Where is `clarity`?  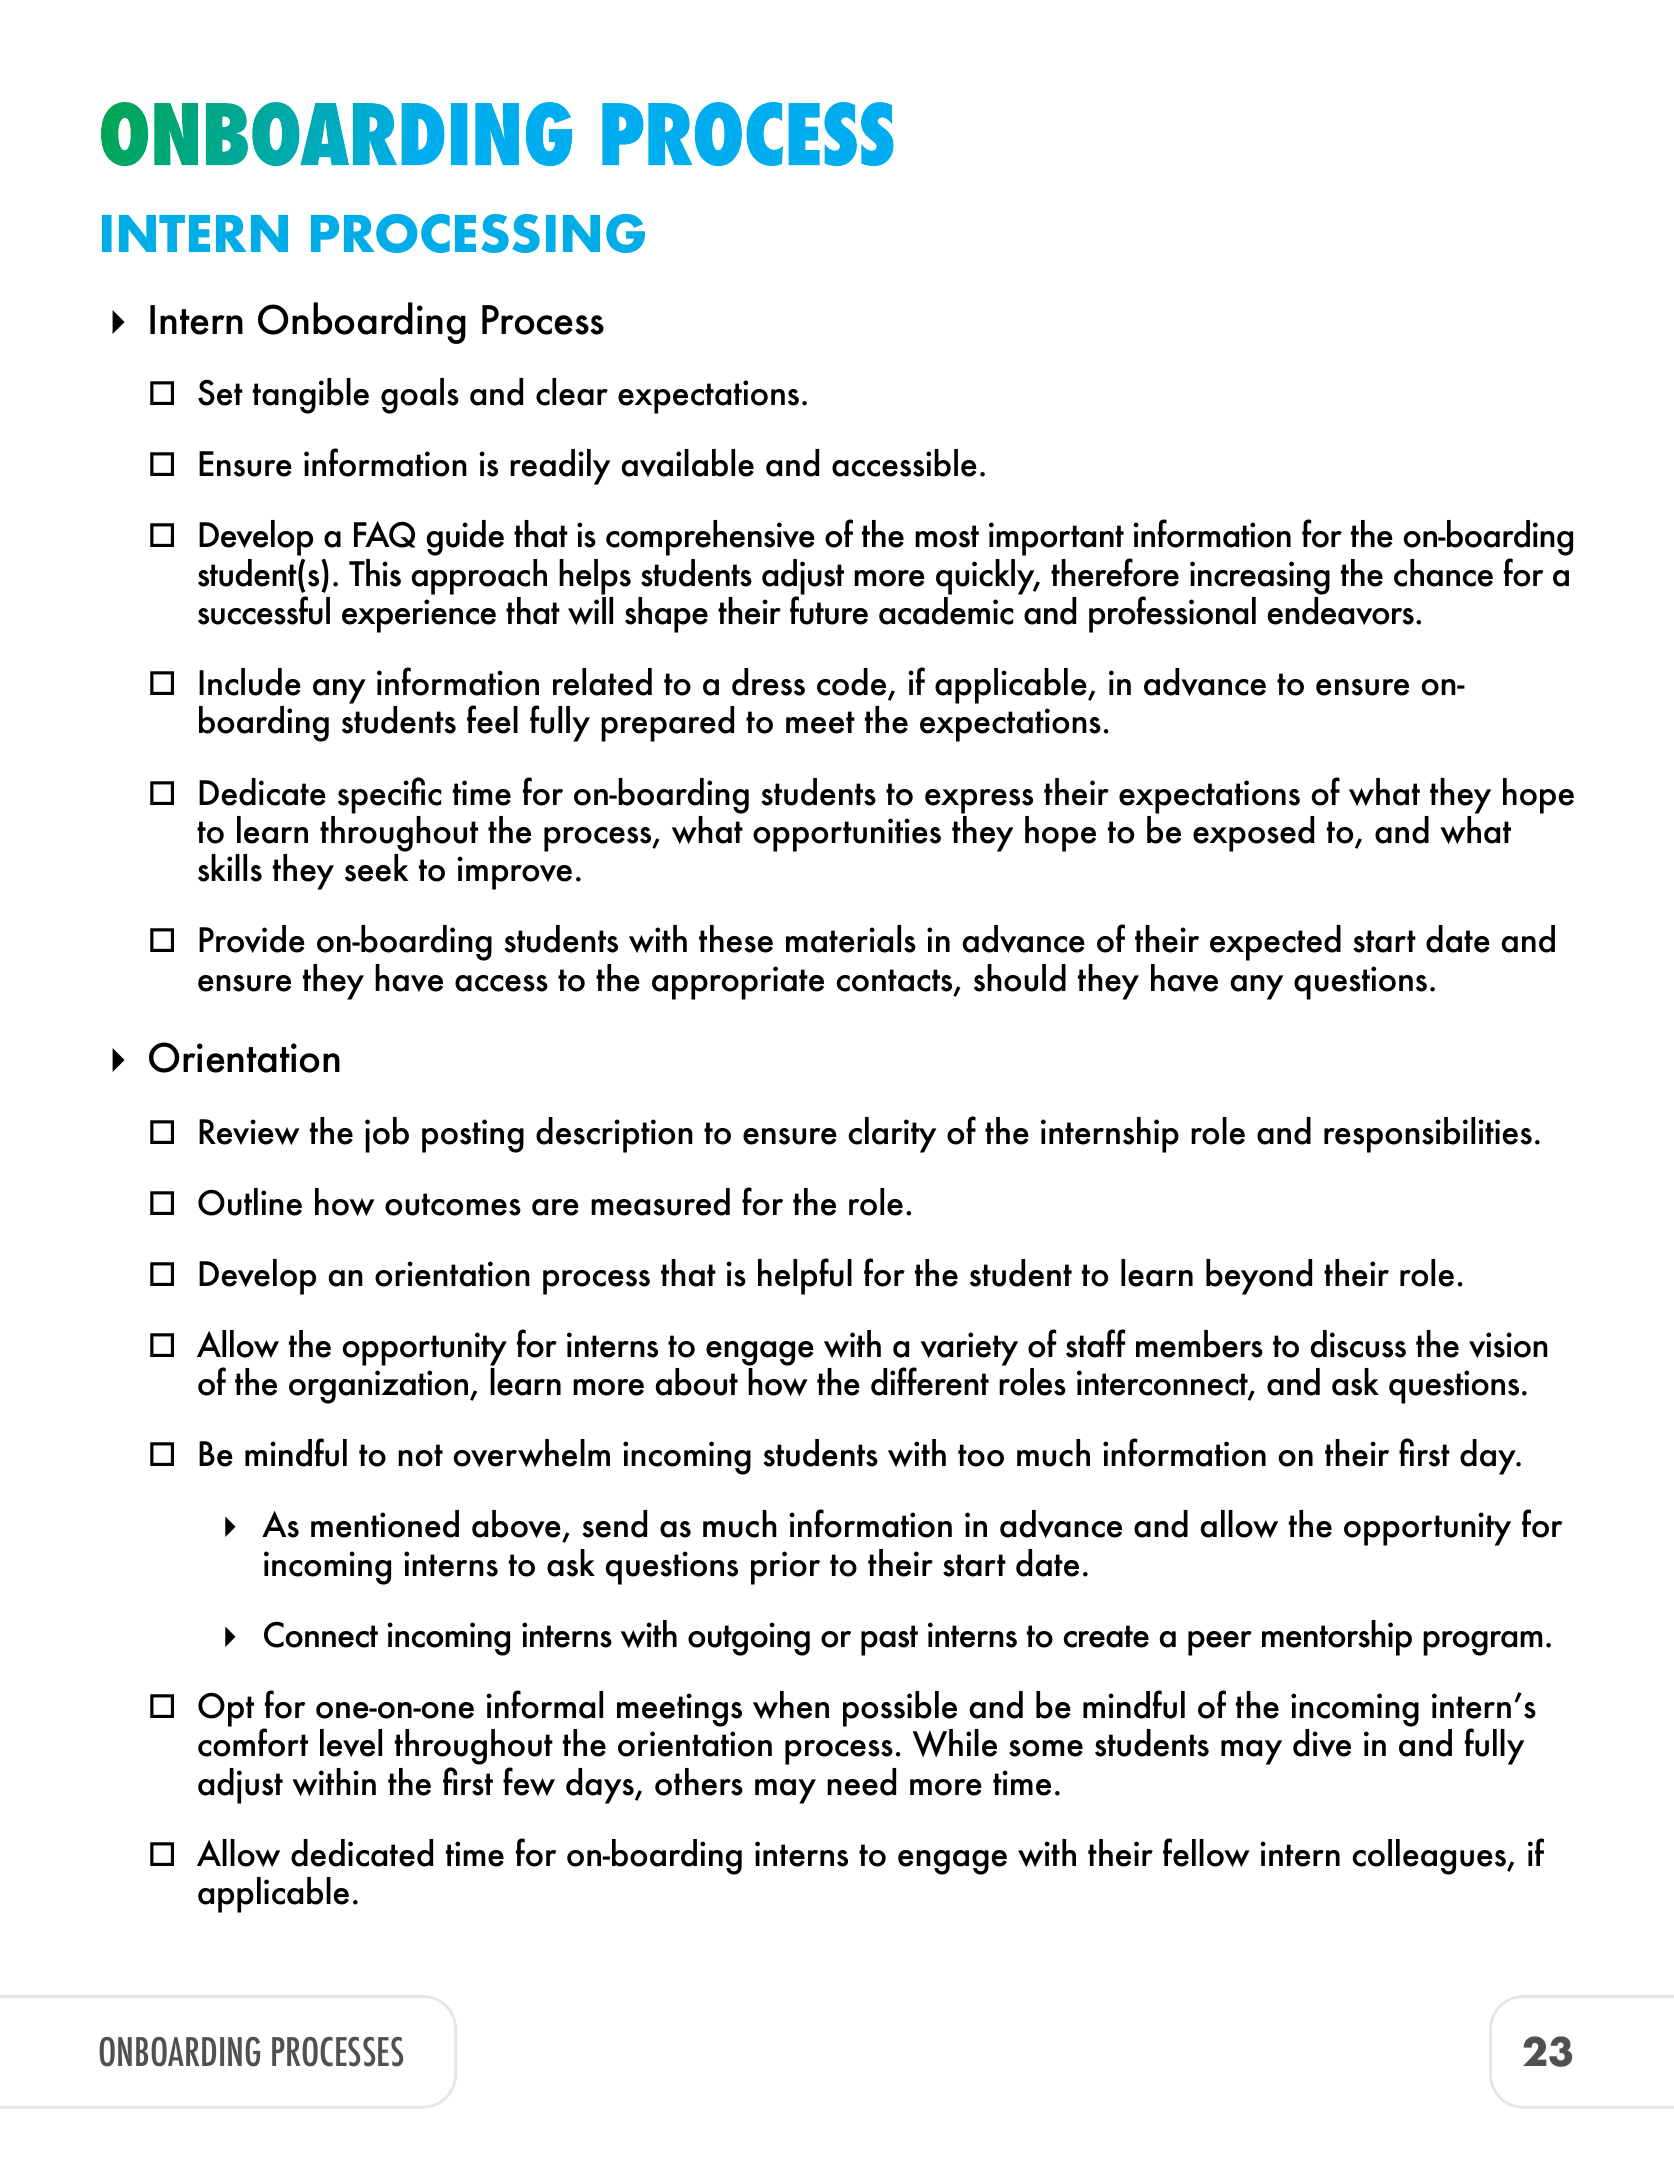 clarity is located at coordinates (892, 1135).
